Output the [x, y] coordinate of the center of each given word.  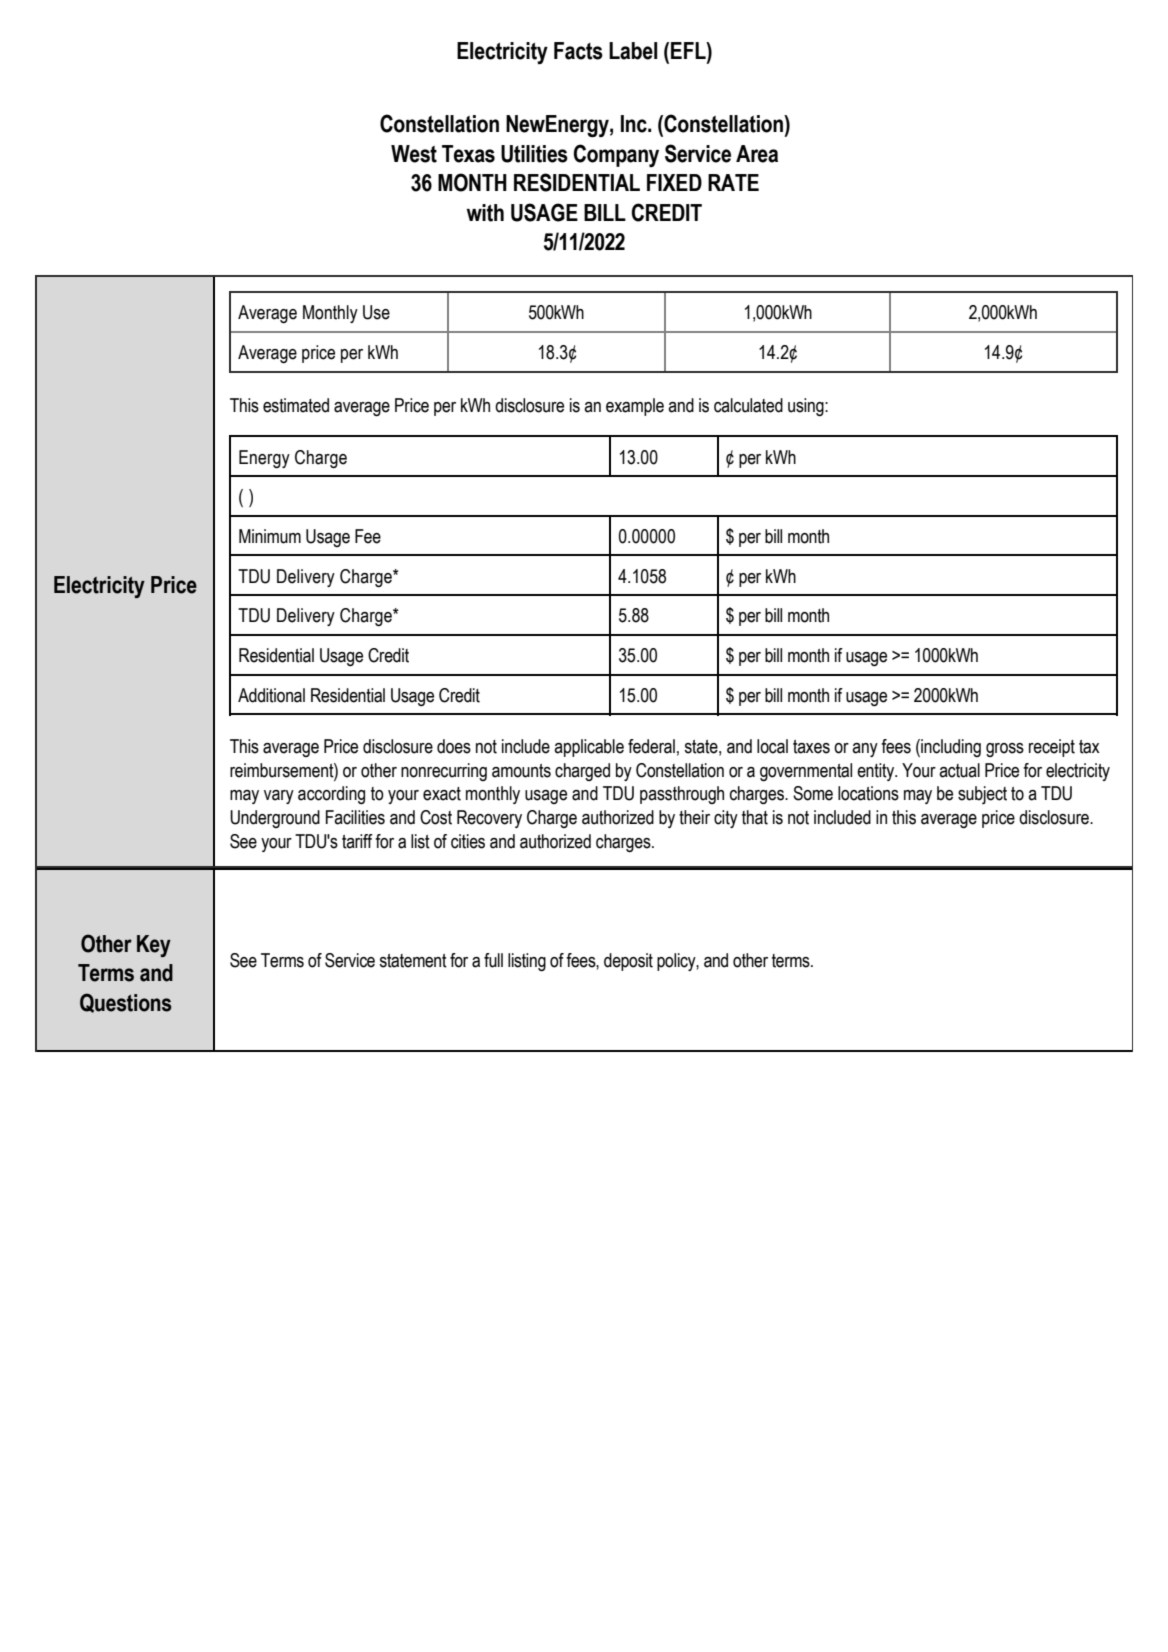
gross [1005, 750]
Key [154, 946]
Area [757, 154]
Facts [578, 51]
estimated [296, 405]
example [635, 407]
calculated [748, 405]
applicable [589, 748]
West [414, 154]
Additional [271, 695]
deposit [628, 962]
